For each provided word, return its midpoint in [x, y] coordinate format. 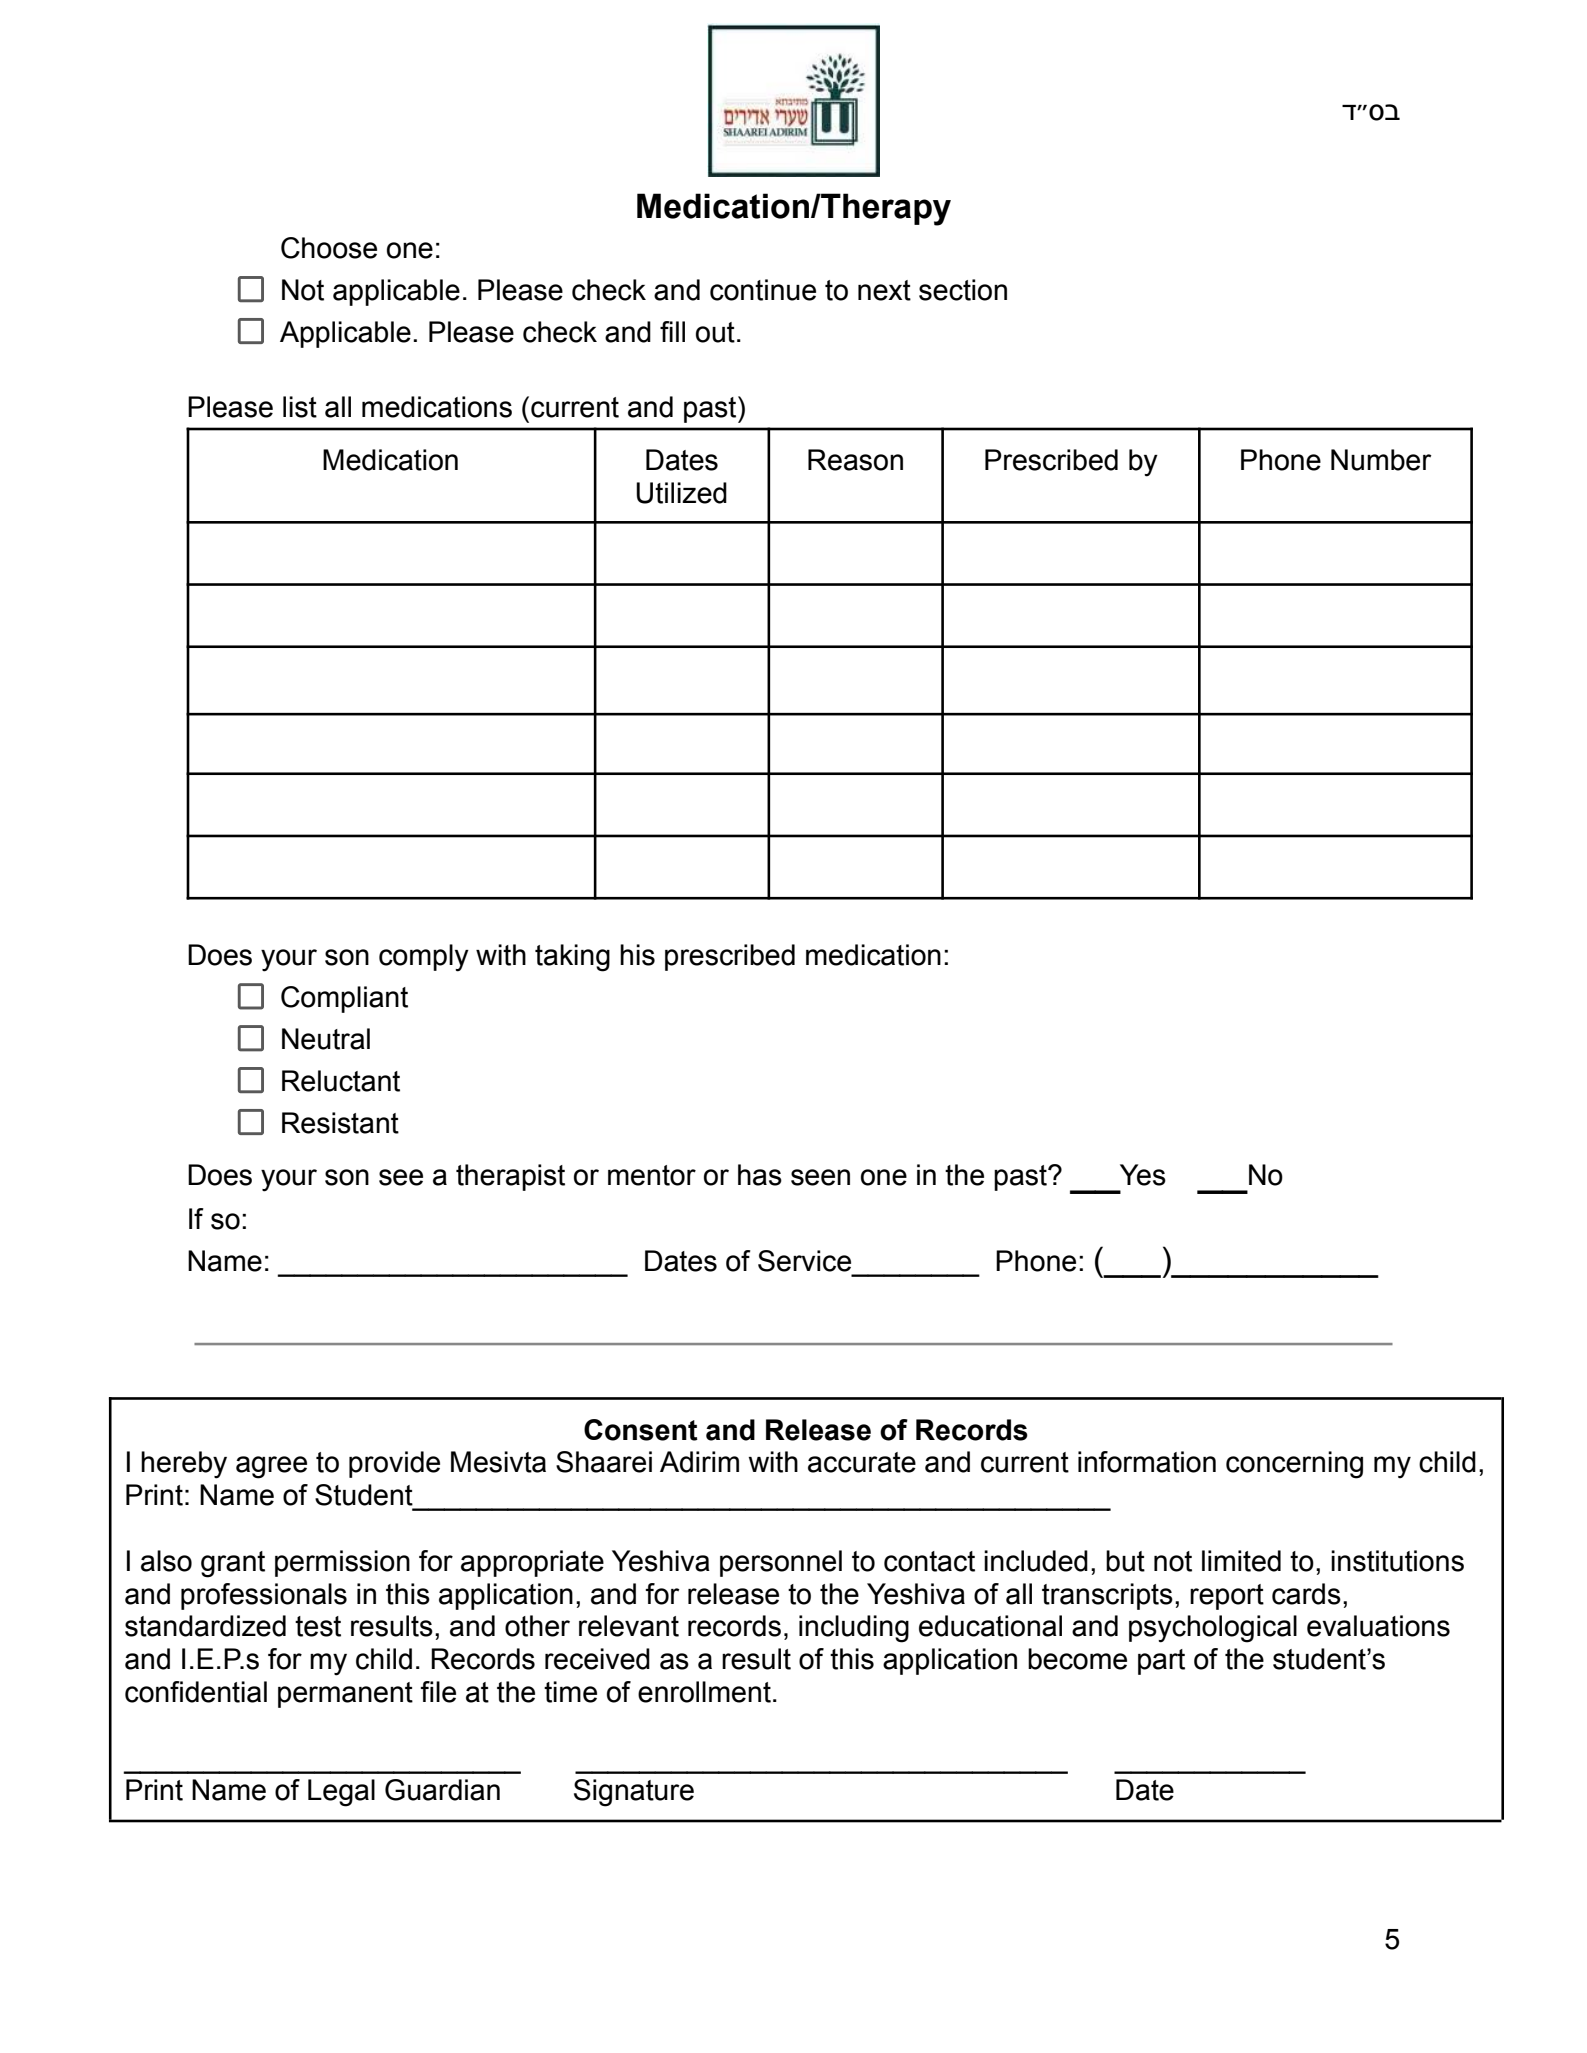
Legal [341, 1793]
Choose [329, 248]
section [963, 290]
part [1161, 1662]
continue [763, 290]
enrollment [704, 1692]
